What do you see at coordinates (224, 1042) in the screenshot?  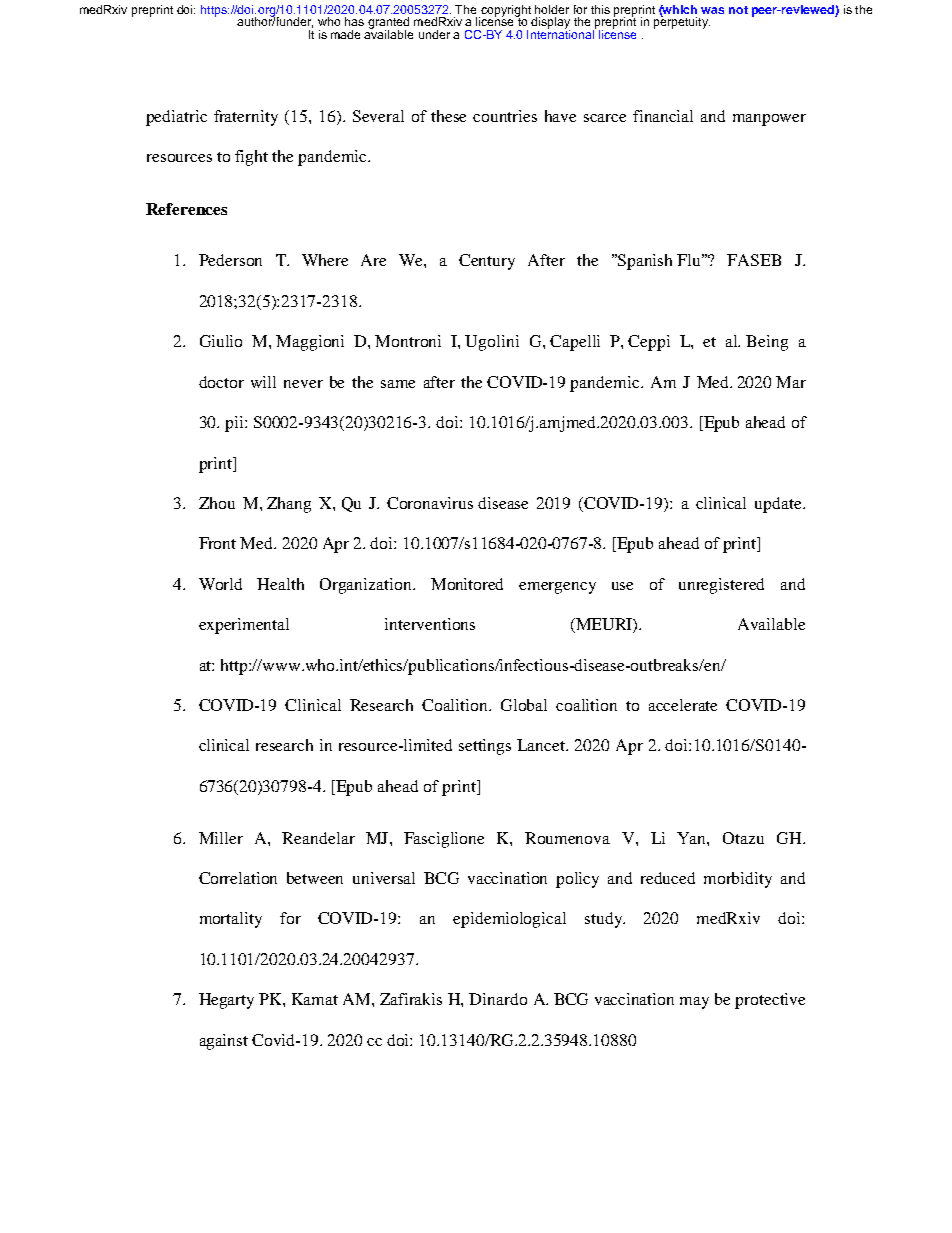 I see `against` at bounding box center [224, 1042].
